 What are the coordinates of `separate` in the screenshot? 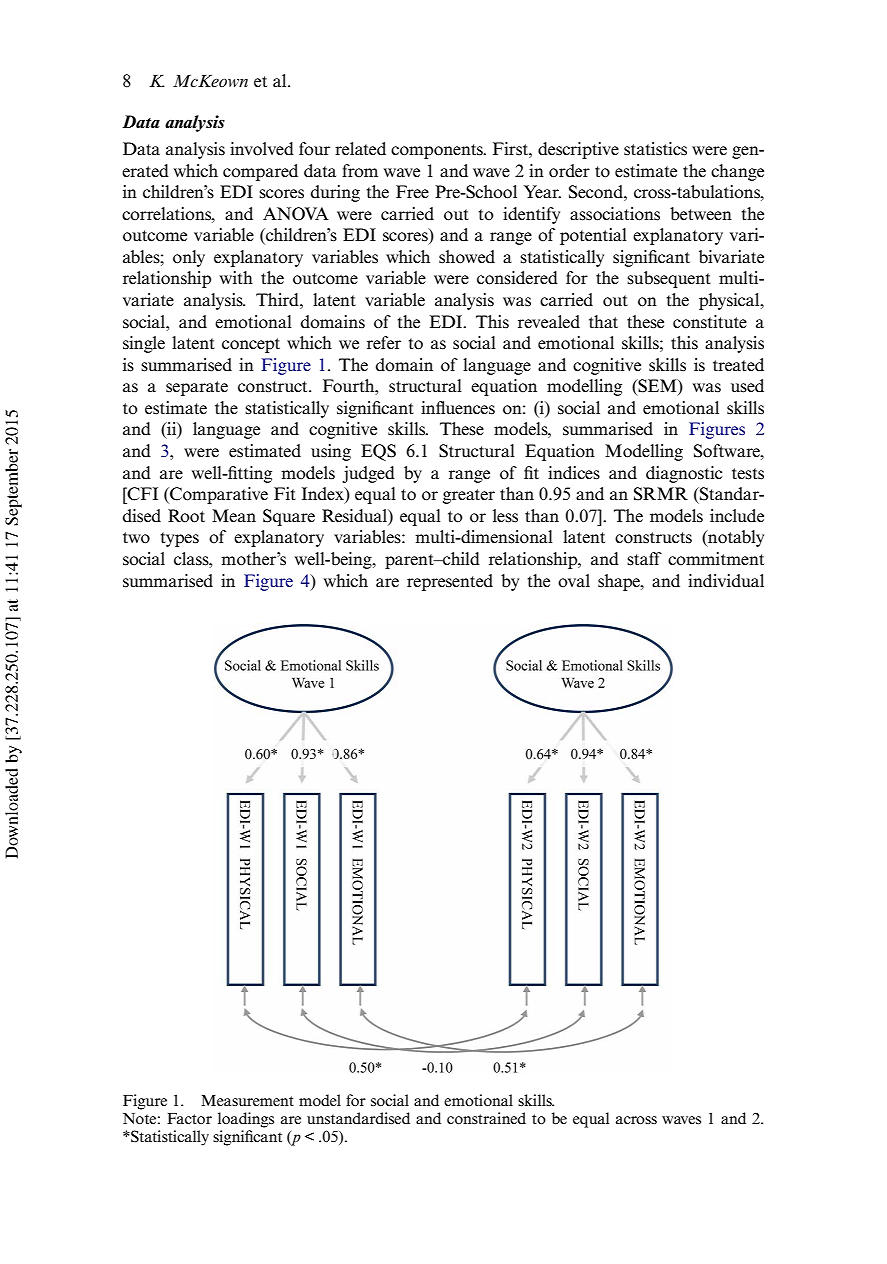 It's located at (197, 388).
